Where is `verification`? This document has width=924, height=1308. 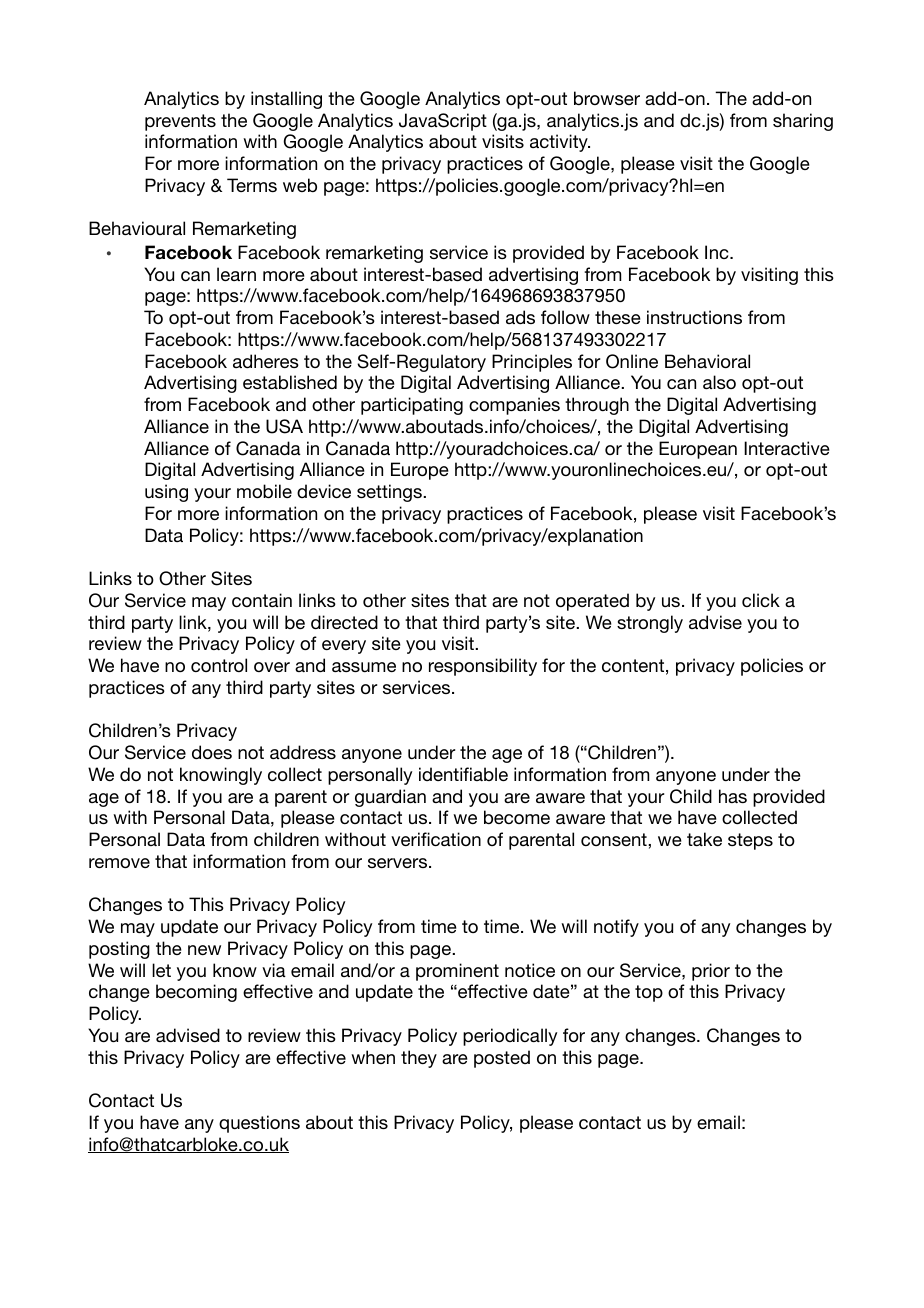
verification is located at coordinates (436, 839).
